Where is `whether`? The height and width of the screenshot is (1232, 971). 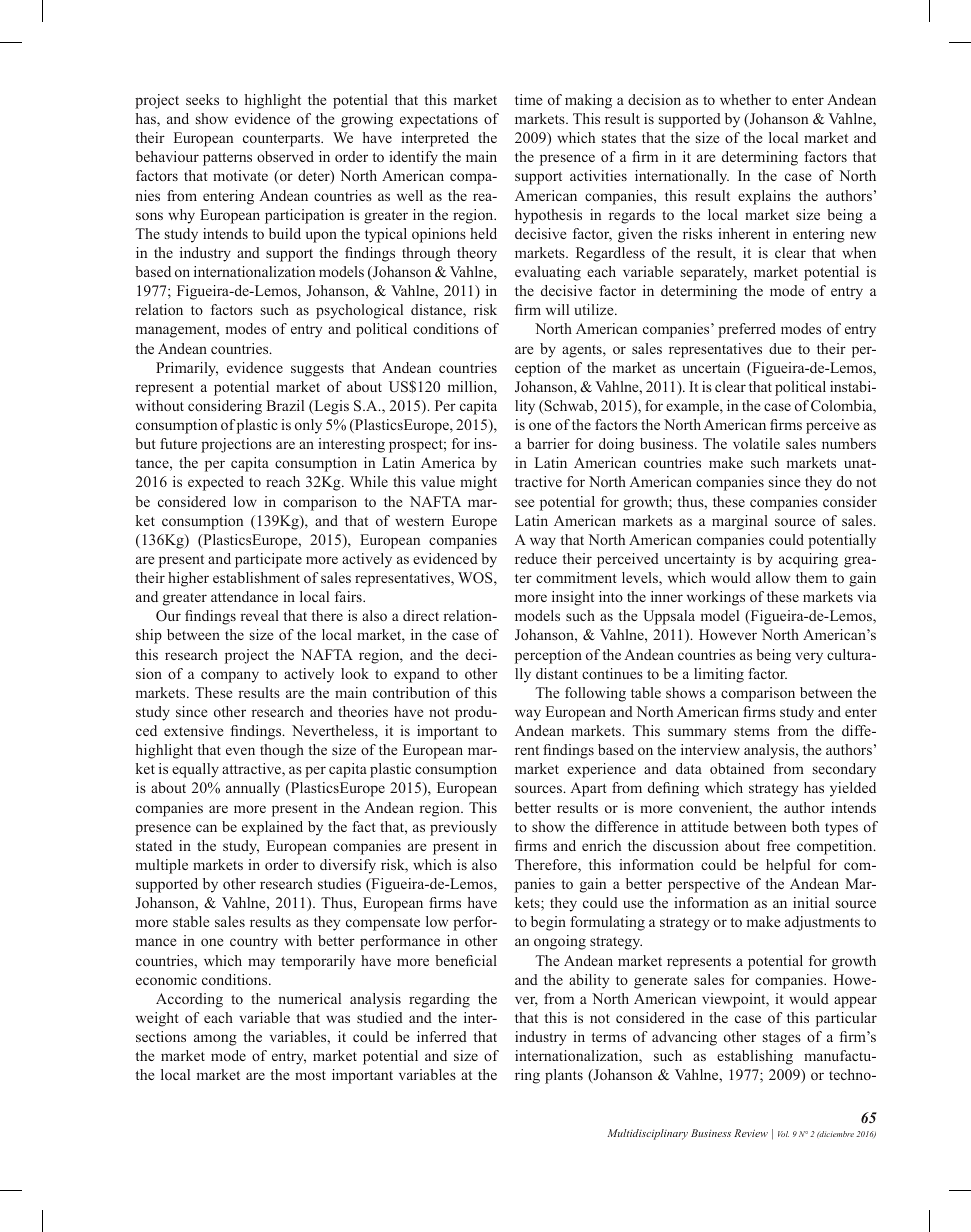 whether is located at coordinates (745, 99).
